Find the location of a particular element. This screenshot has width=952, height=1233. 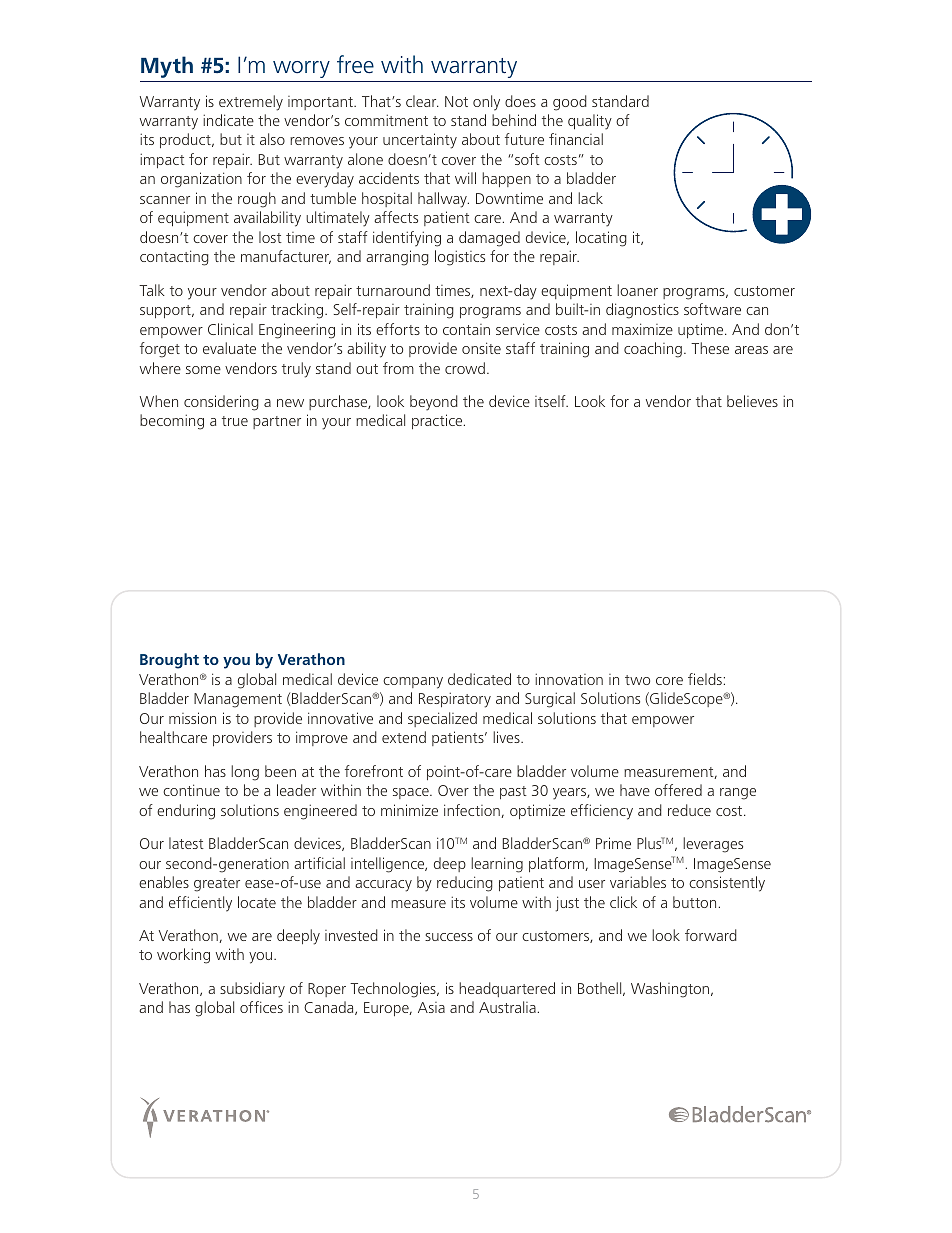

fields is located at coordinates (705, 679).
